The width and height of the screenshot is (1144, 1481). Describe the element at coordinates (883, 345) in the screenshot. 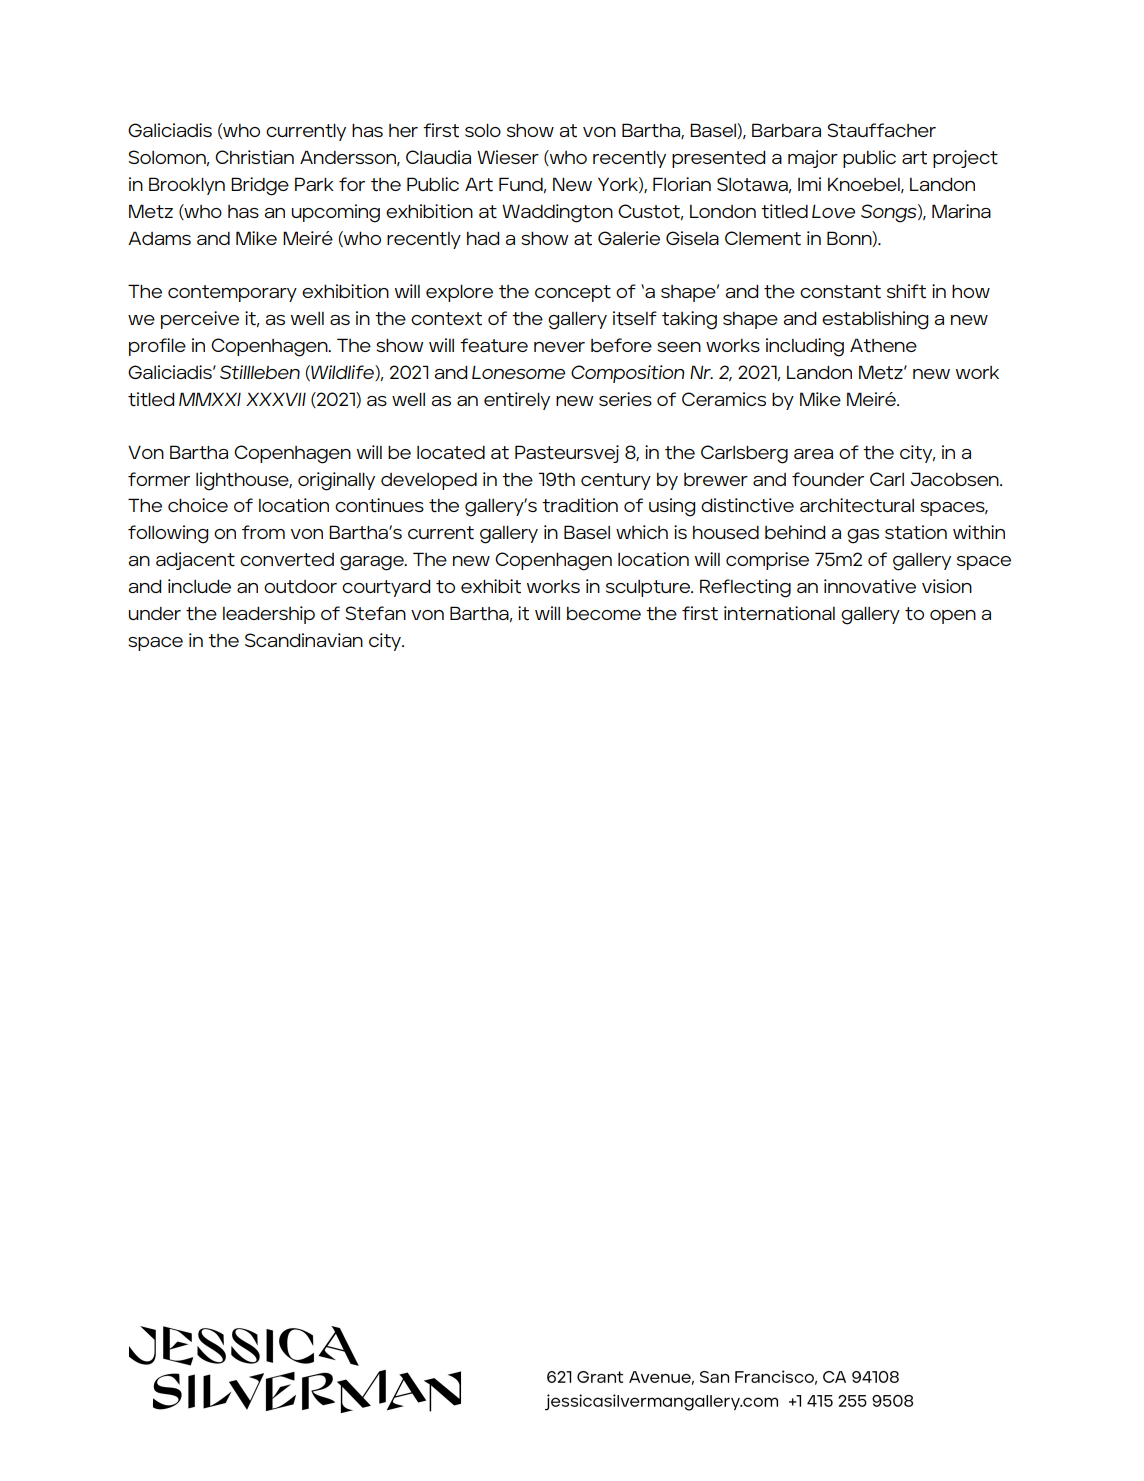

I see `Athene` at that location.
